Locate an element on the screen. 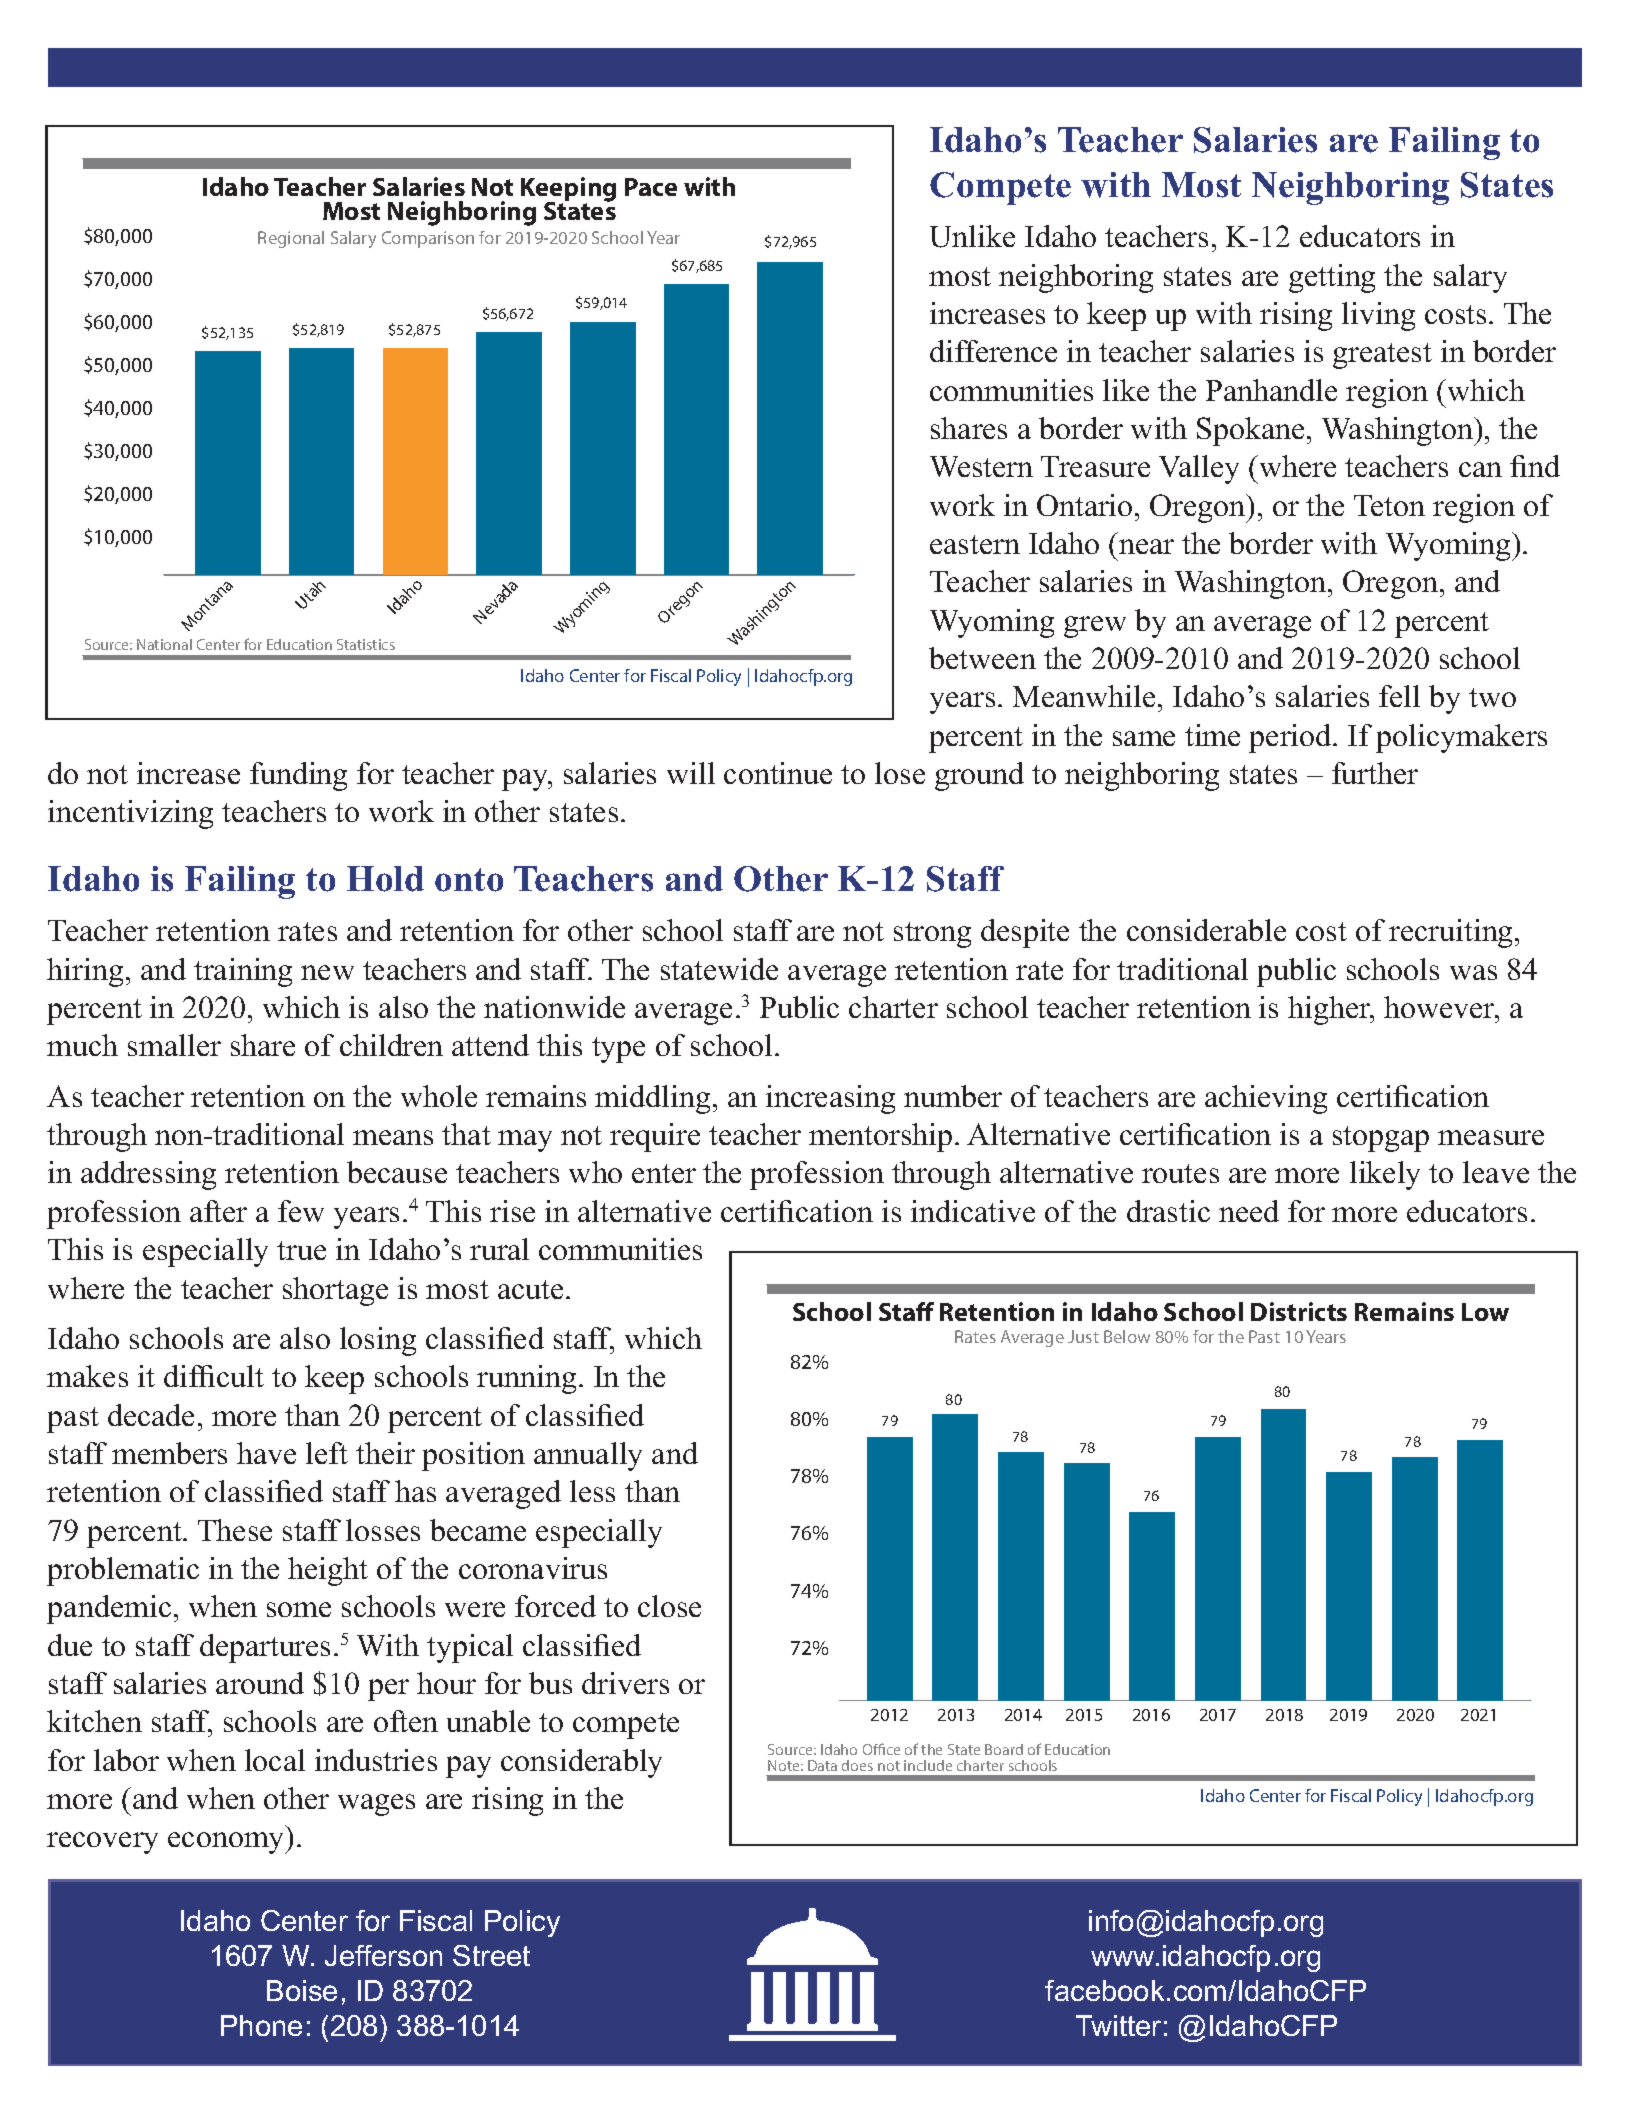 This screenshot has width=1630, height=2109. Boise is located at coordinates (302, 1990).
